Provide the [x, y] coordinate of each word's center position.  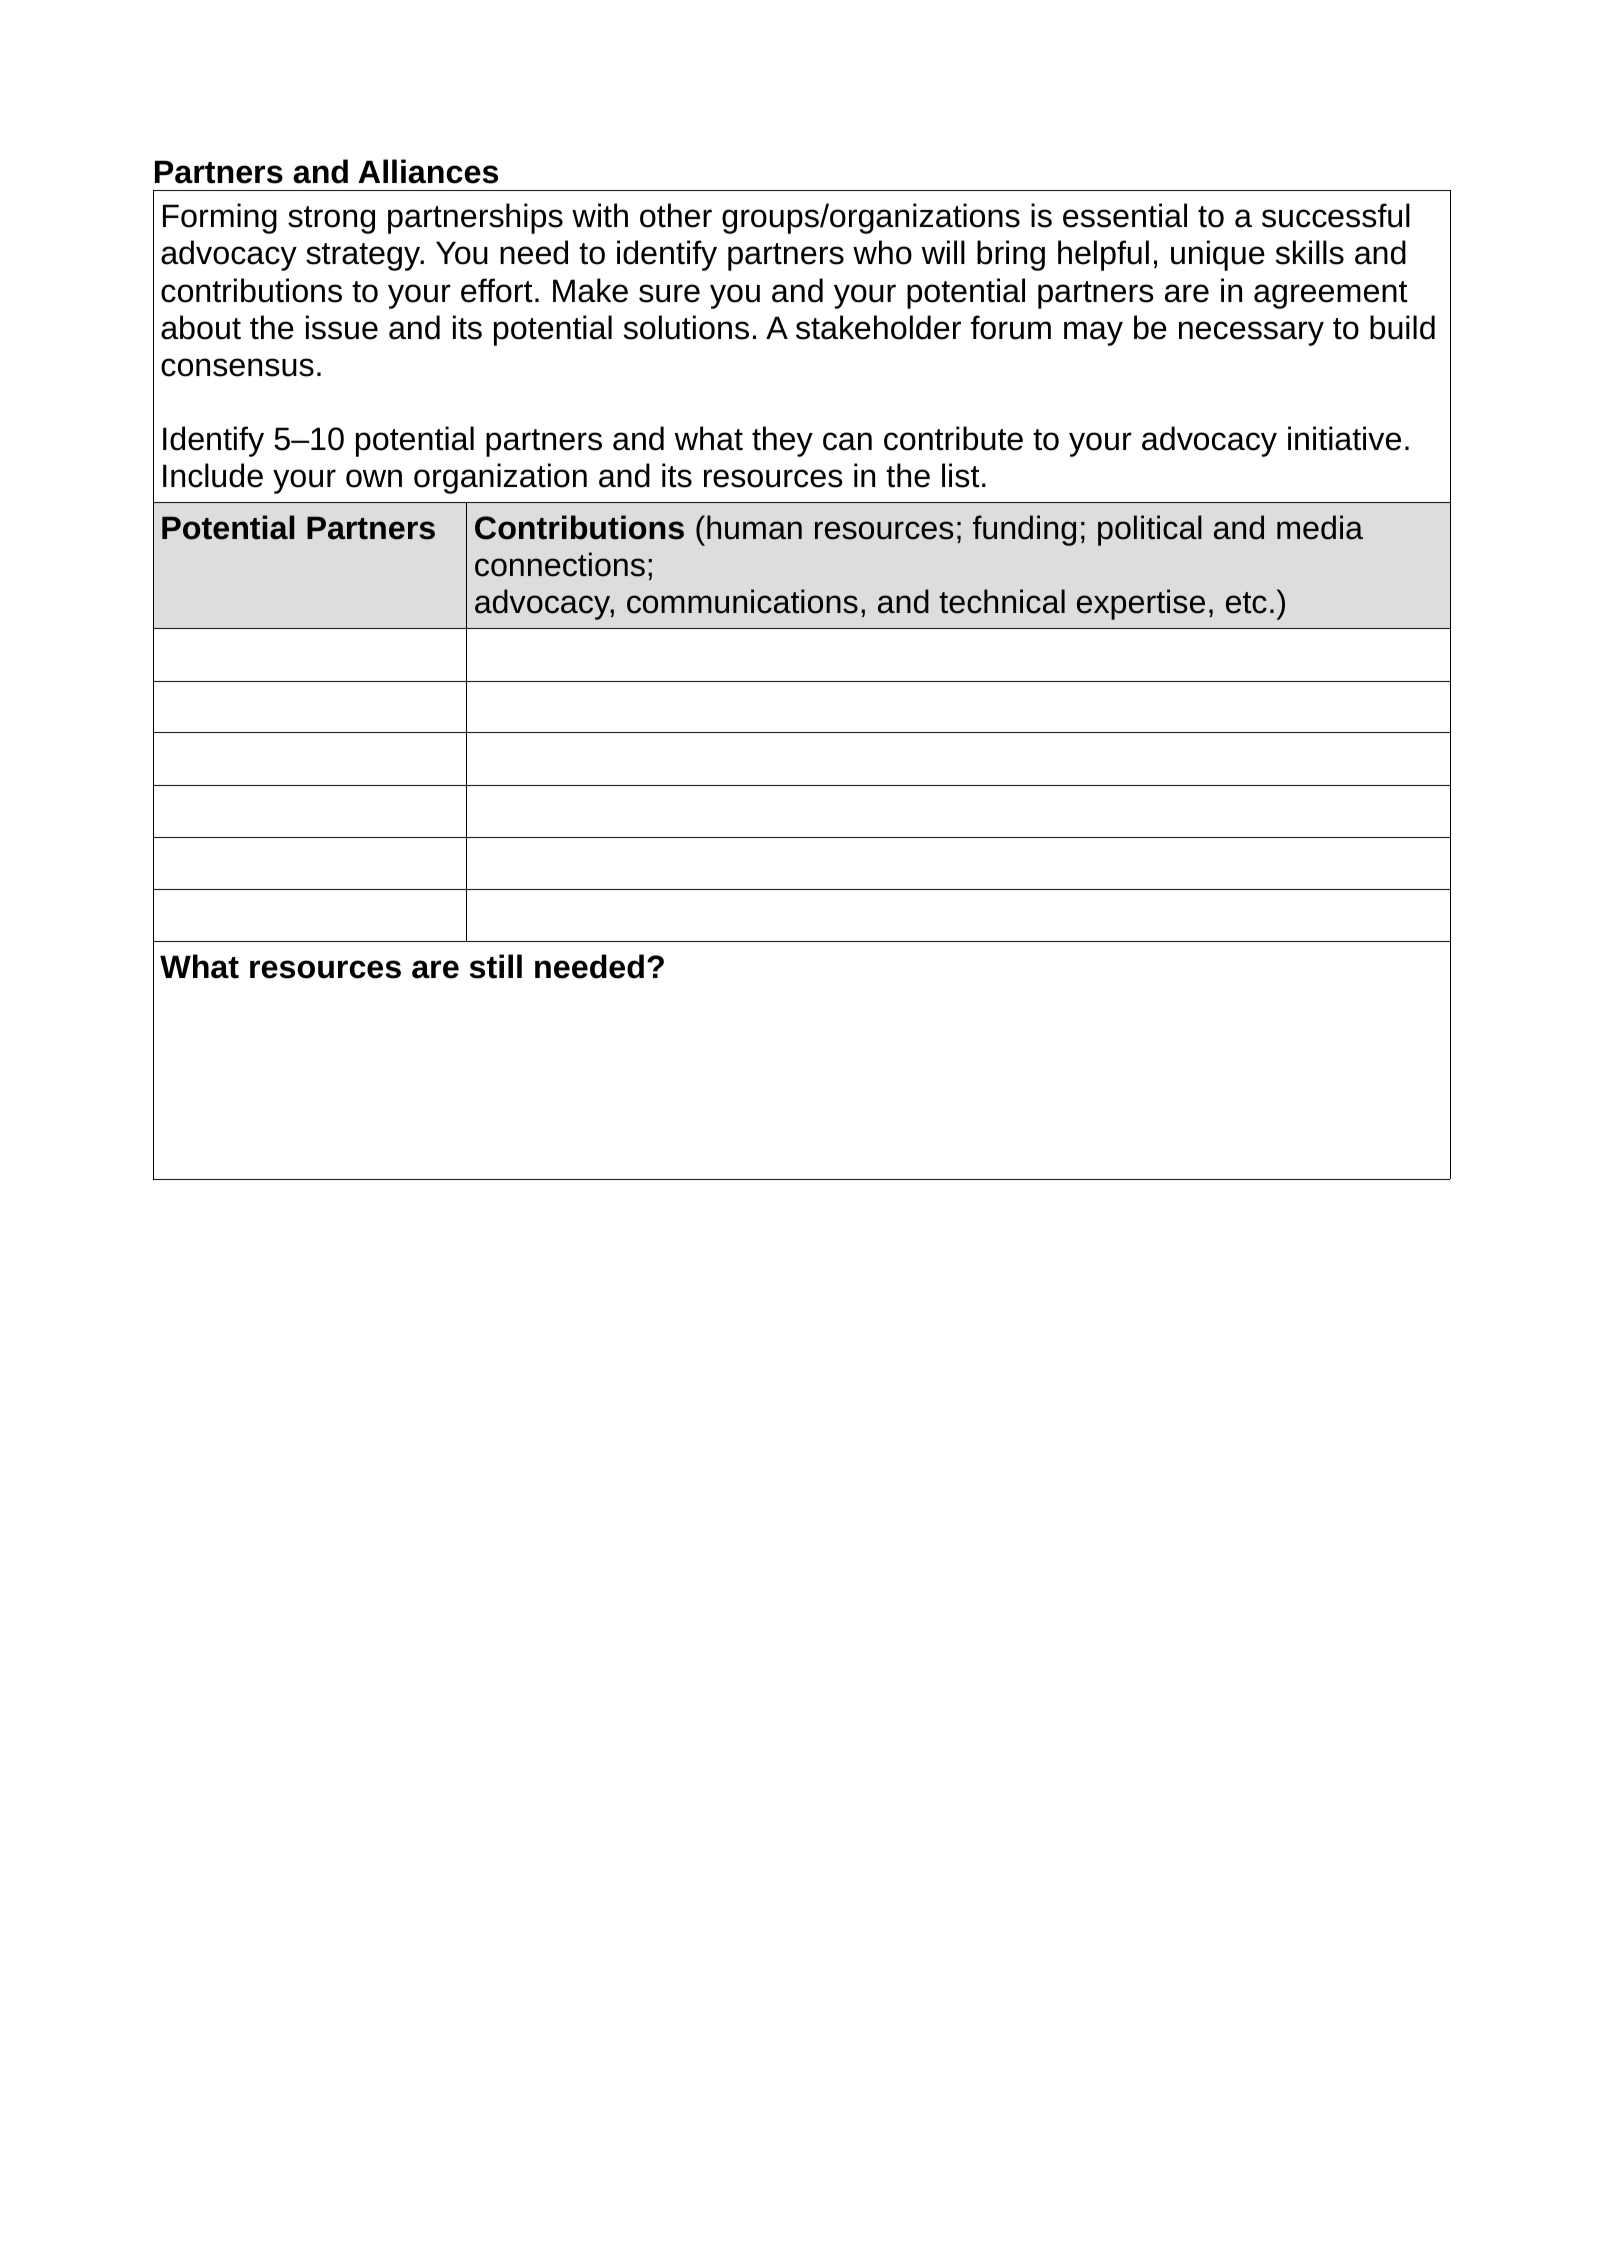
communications [742, 601]
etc [1246, 603]
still [496, 966]
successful [1336, 215]
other [676, 215]
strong [331, 220]
